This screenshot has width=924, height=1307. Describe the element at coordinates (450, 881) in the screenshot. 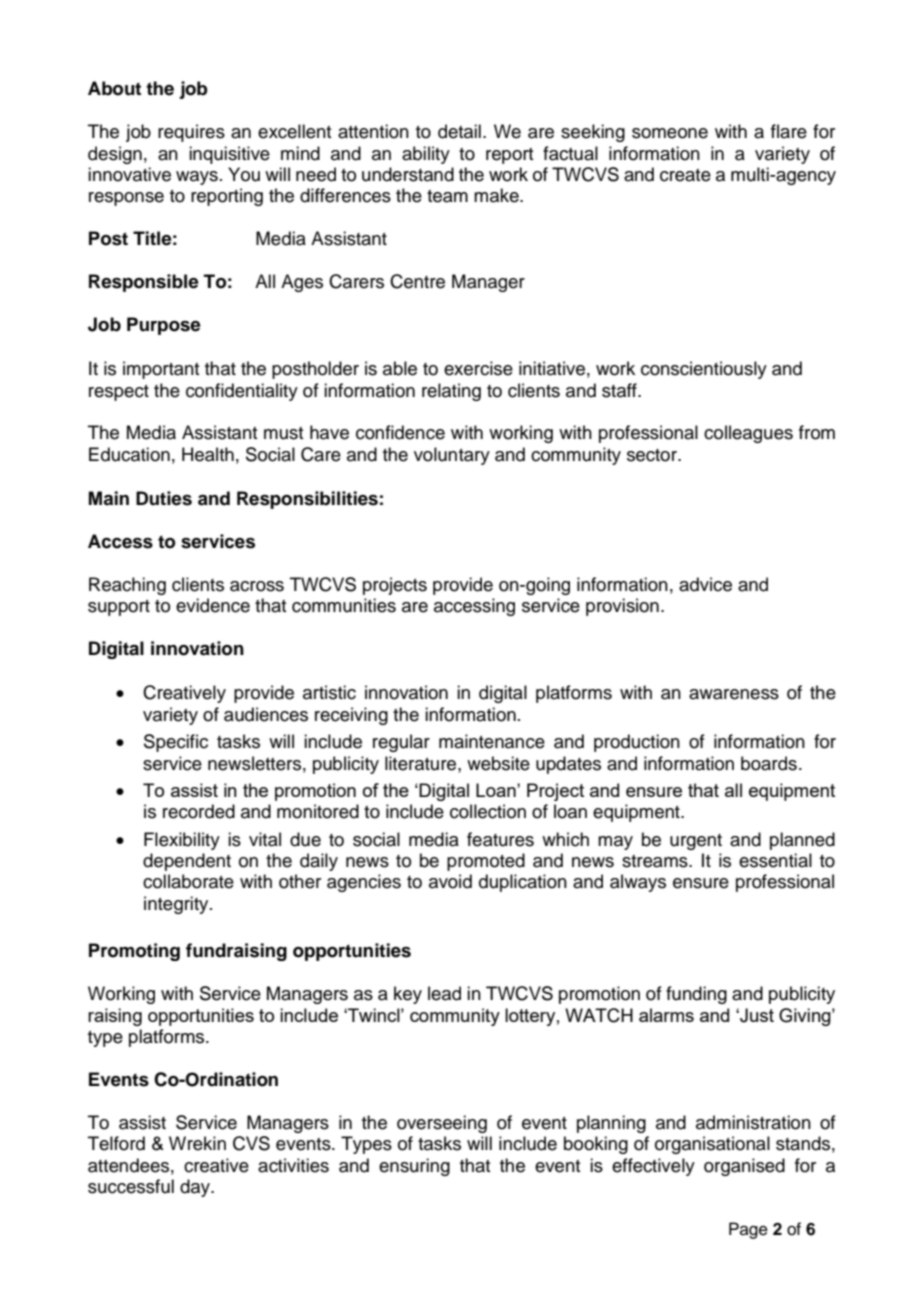

I see `avoid` at that location.
